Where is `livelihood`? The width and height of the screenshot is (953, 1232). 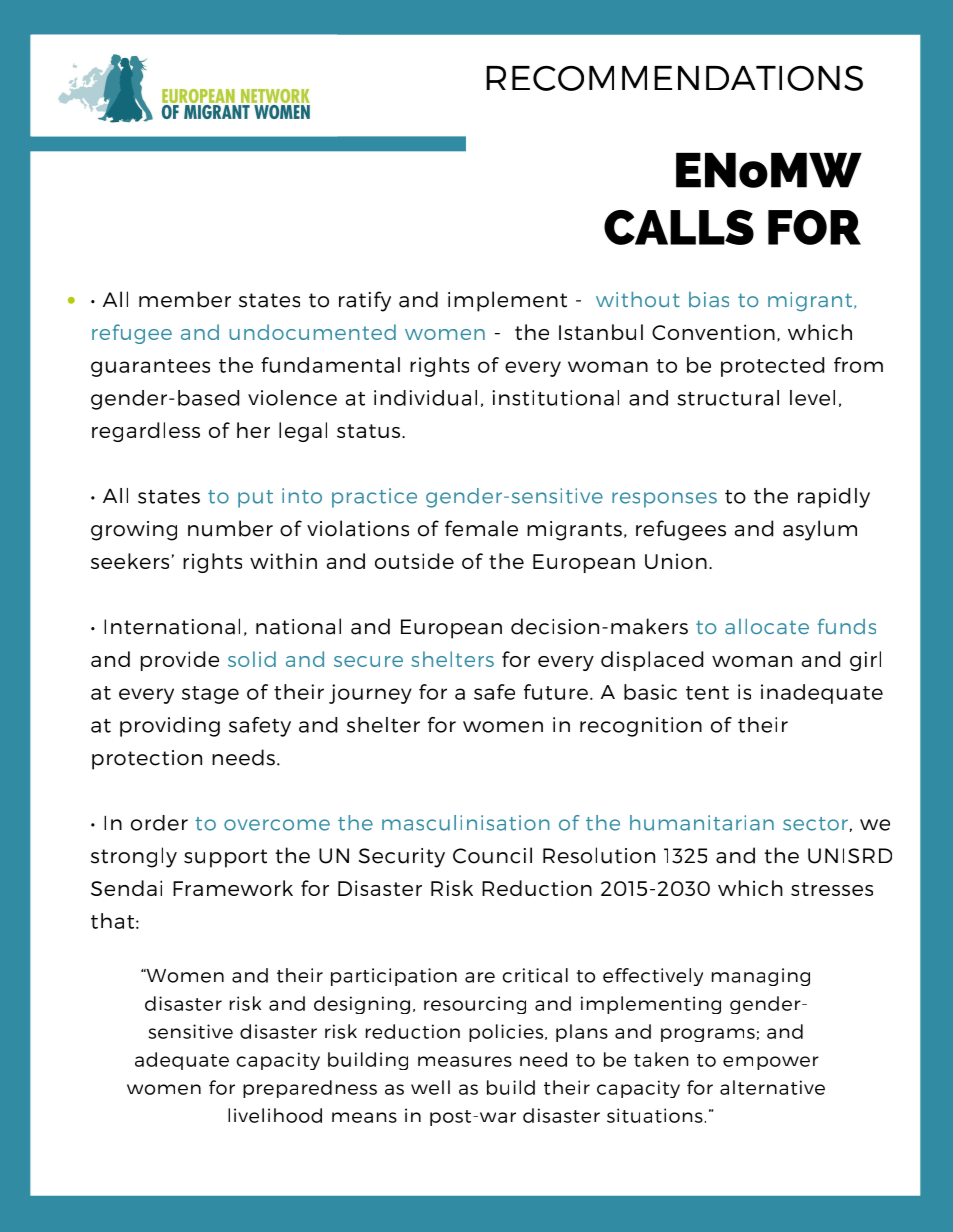
livelihood is located at coordinates (275, 1115).
